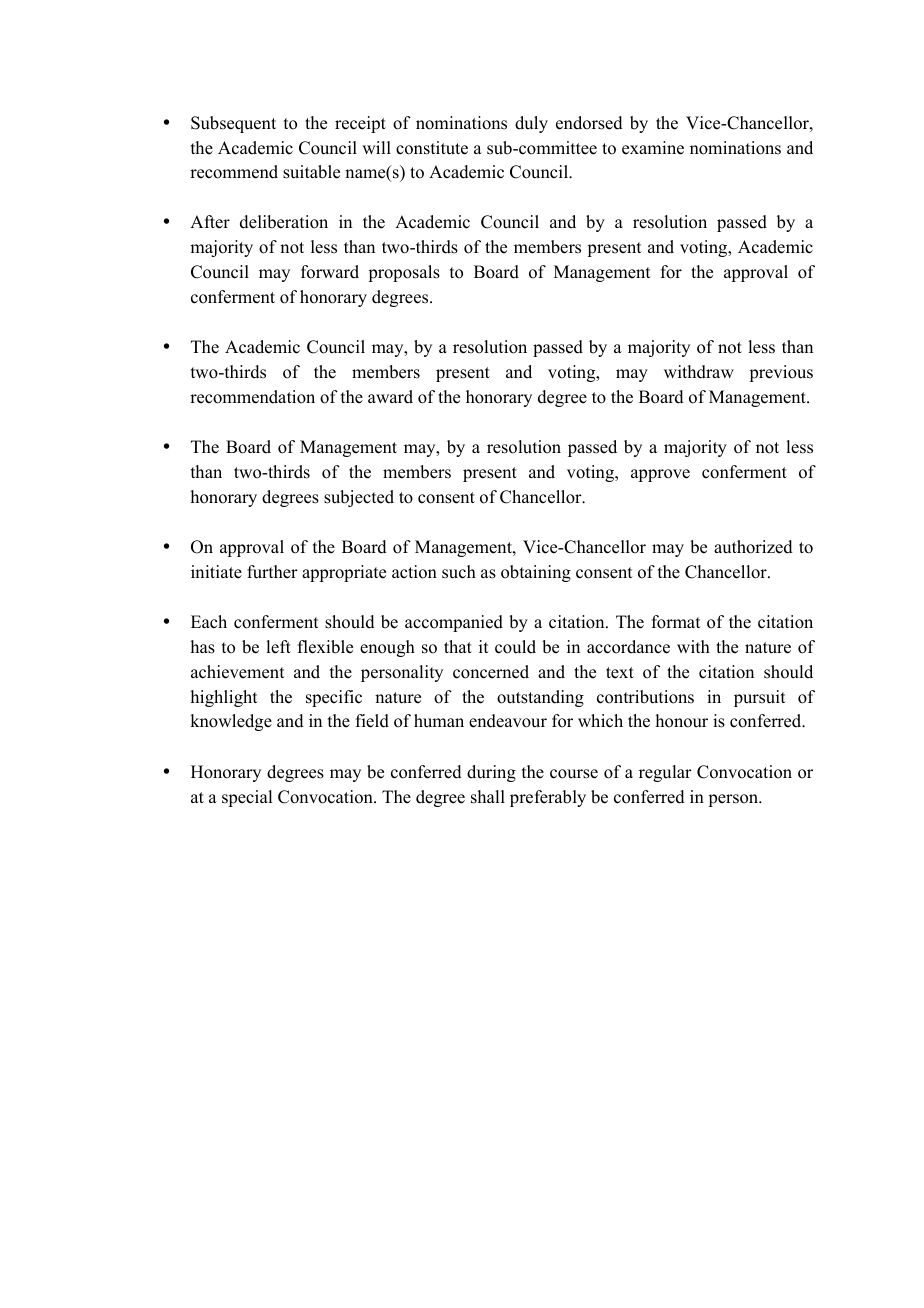 The image size is (924, 1308). I want to click on special, so click(247, 798).
